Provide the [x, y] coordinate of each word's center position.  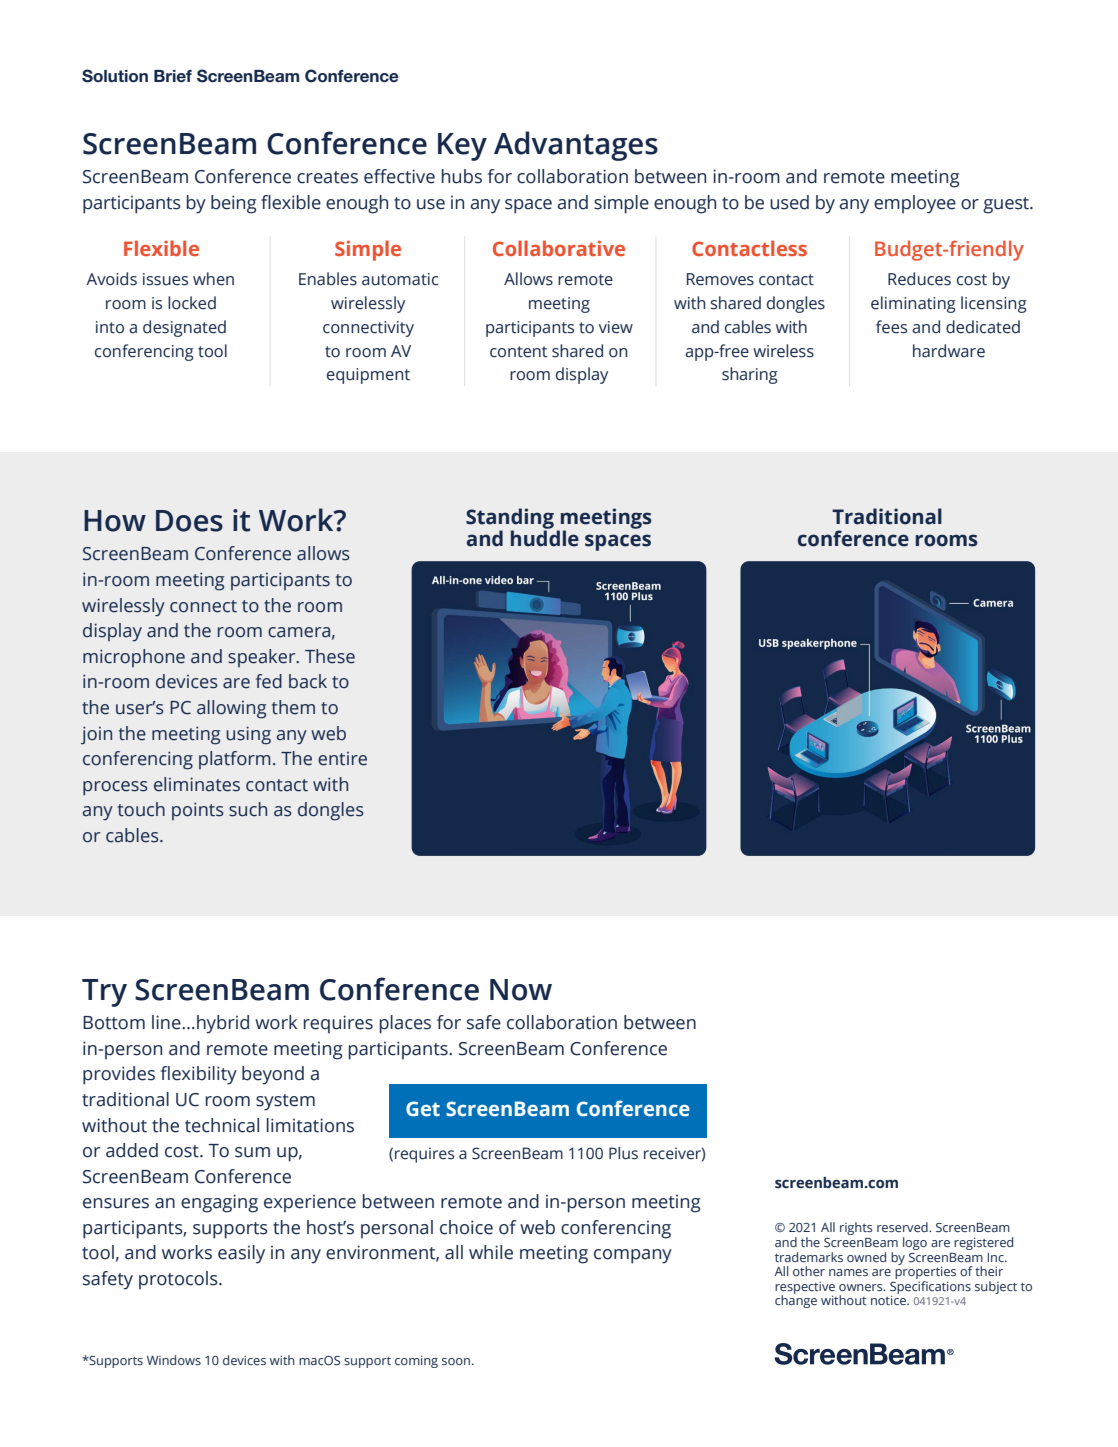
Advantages [576, 146]
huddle [545, 537]
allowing [231, 709]
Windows [174, 1360]
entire [342, 759]
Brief [173, 76]
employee [915, 204]
